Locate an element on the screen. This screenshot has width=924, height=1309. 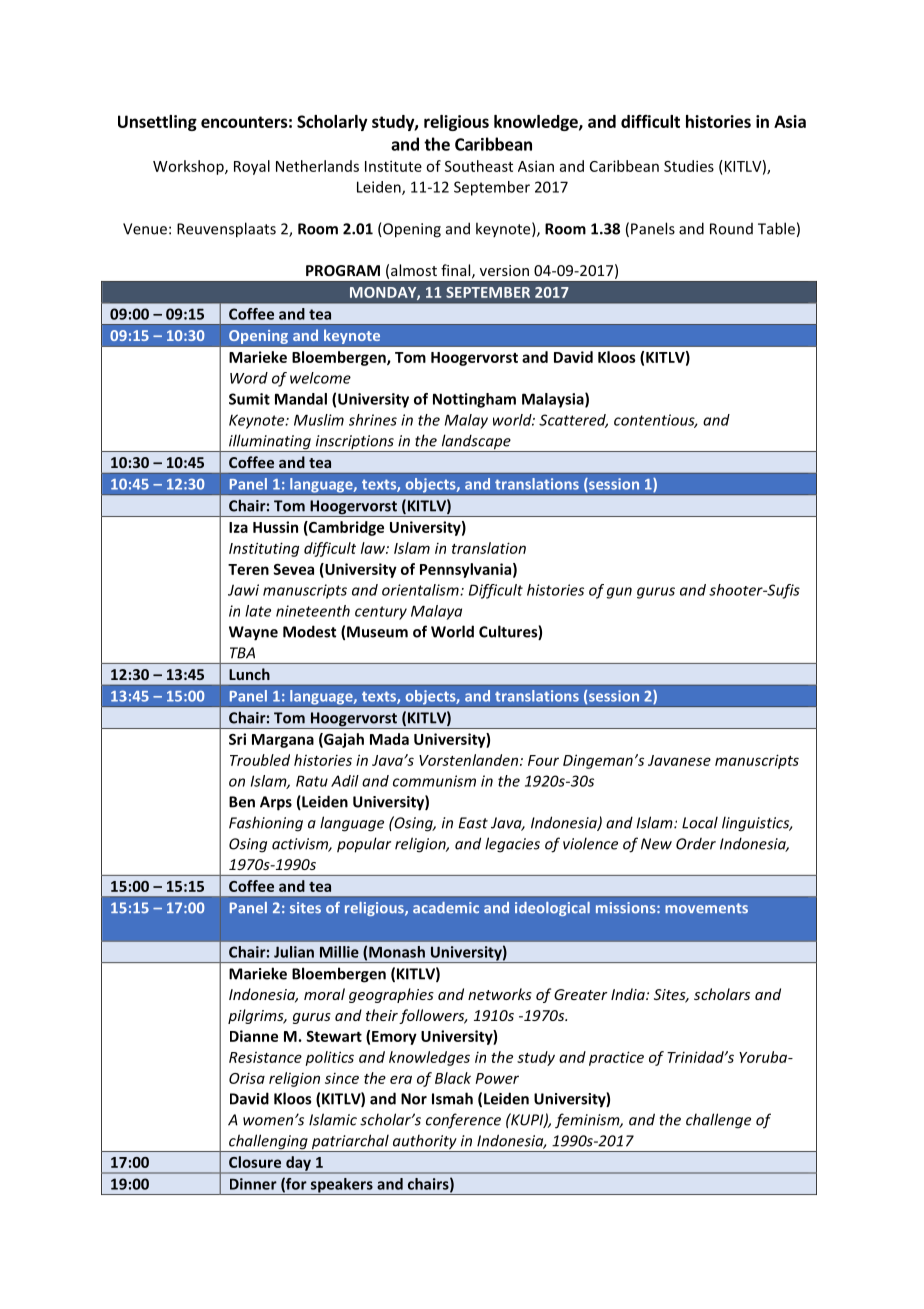
landscape is located at coordinates (476, 443).
